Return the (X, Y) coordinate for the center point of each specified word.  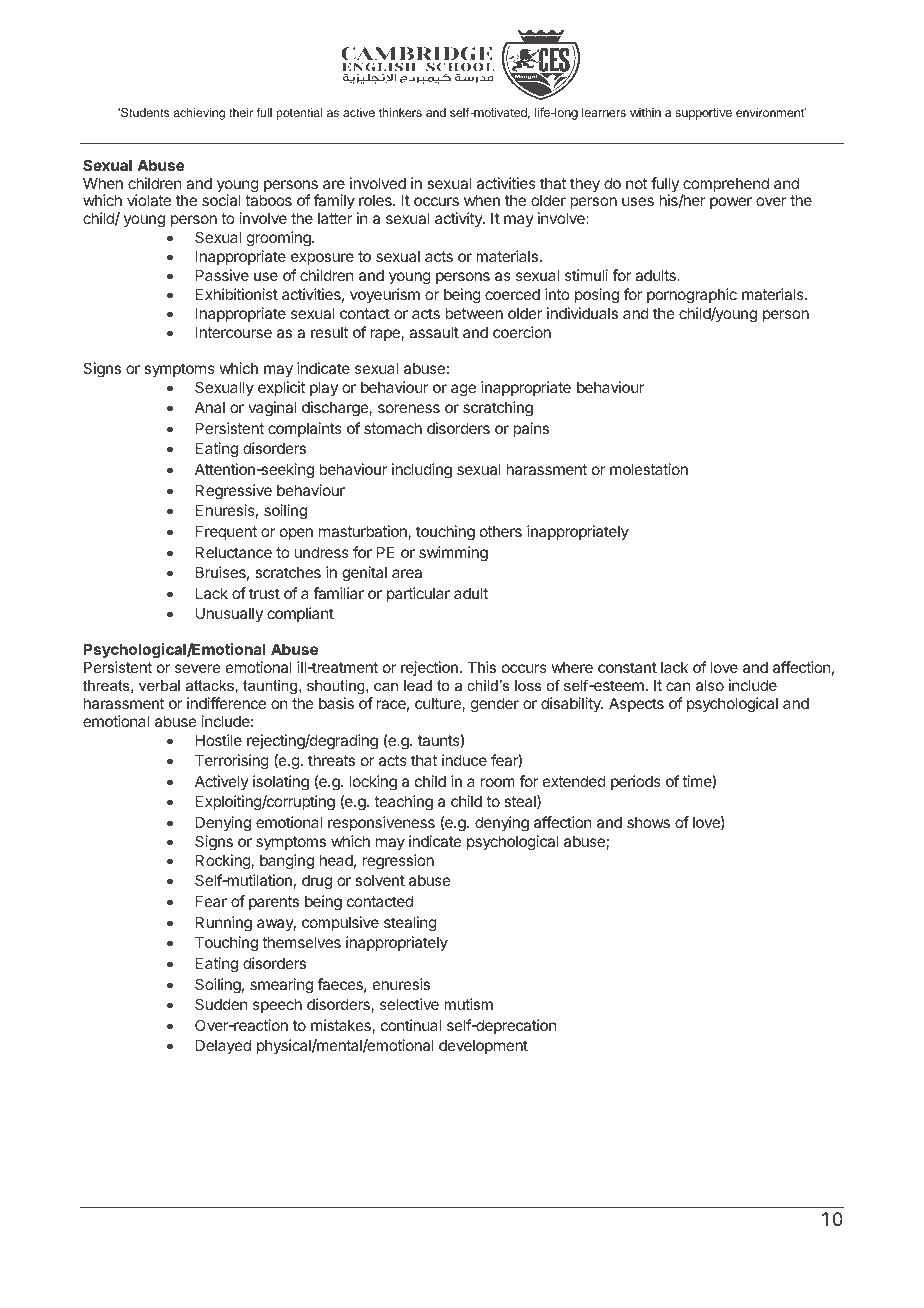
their (241, 112)
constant (627, 667)
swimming (453, 554)
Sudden (221, 1004)
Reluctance (234, 552)
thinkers (400, 112)
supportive (703, 113)
